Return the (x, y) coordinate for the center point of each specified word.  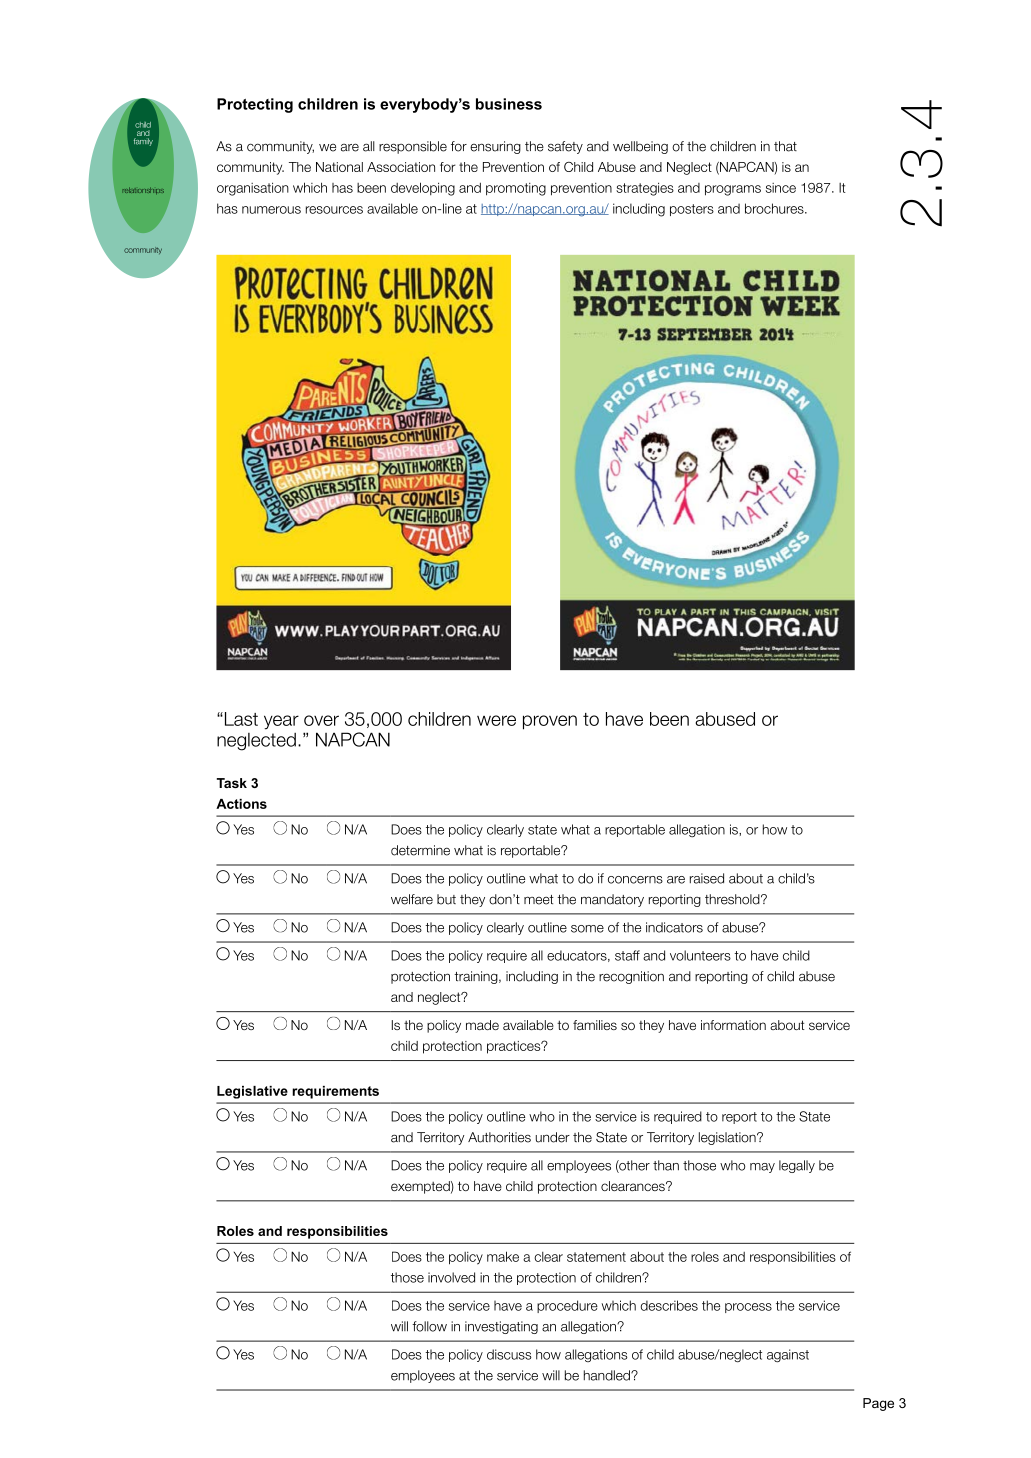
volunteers (700, 955)
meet (539, 900)
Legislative (252, 1092)
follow (429, 1326)
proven (550, 722)
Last (240, 719)
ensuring (495, 147)
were (496, 720)
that (785, 146)
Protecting (255, 105)
